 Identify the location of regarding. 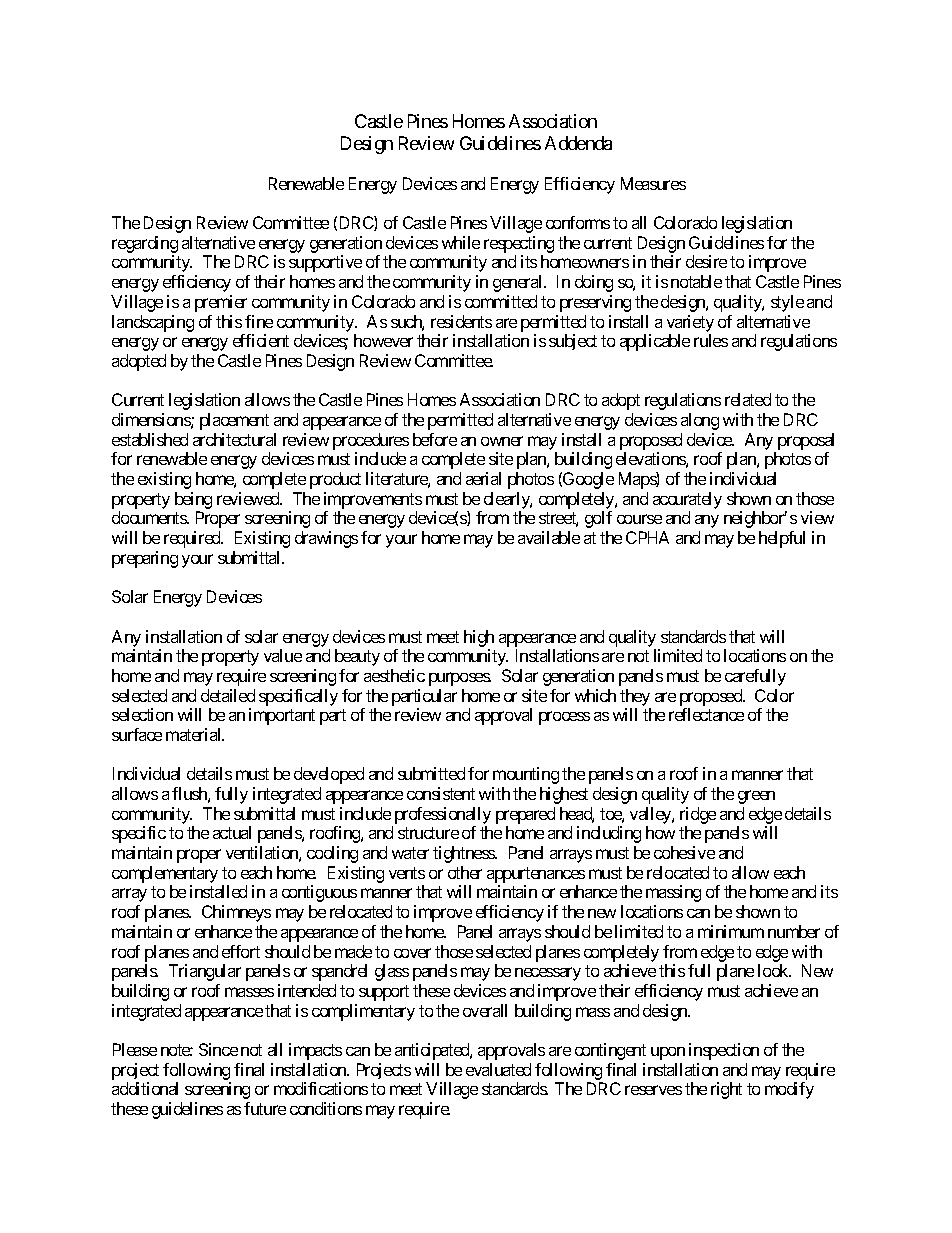
(145, 246).
